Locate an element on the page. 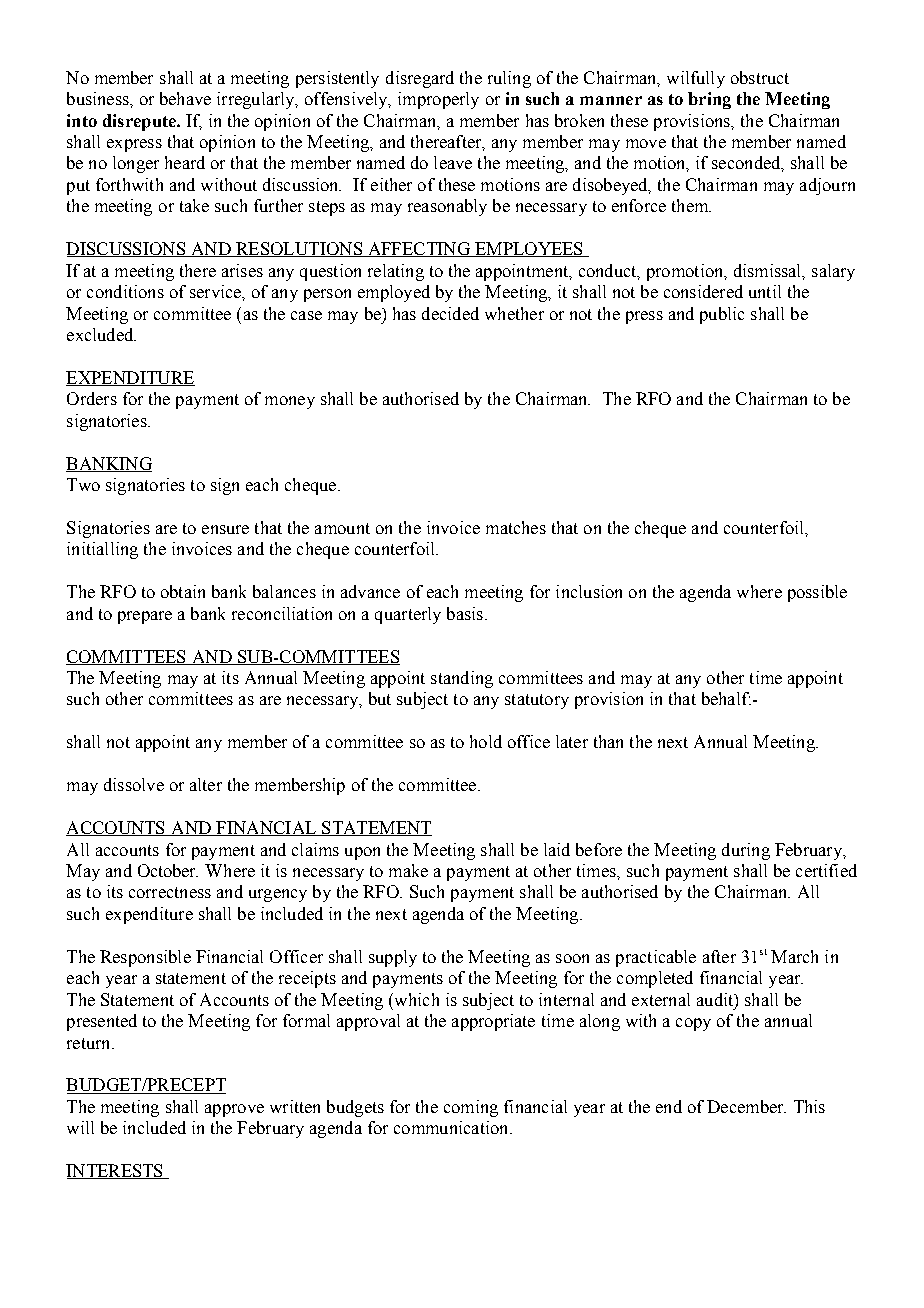 The image size is (924, 1308). behave is located at coordinates (185, 98).
